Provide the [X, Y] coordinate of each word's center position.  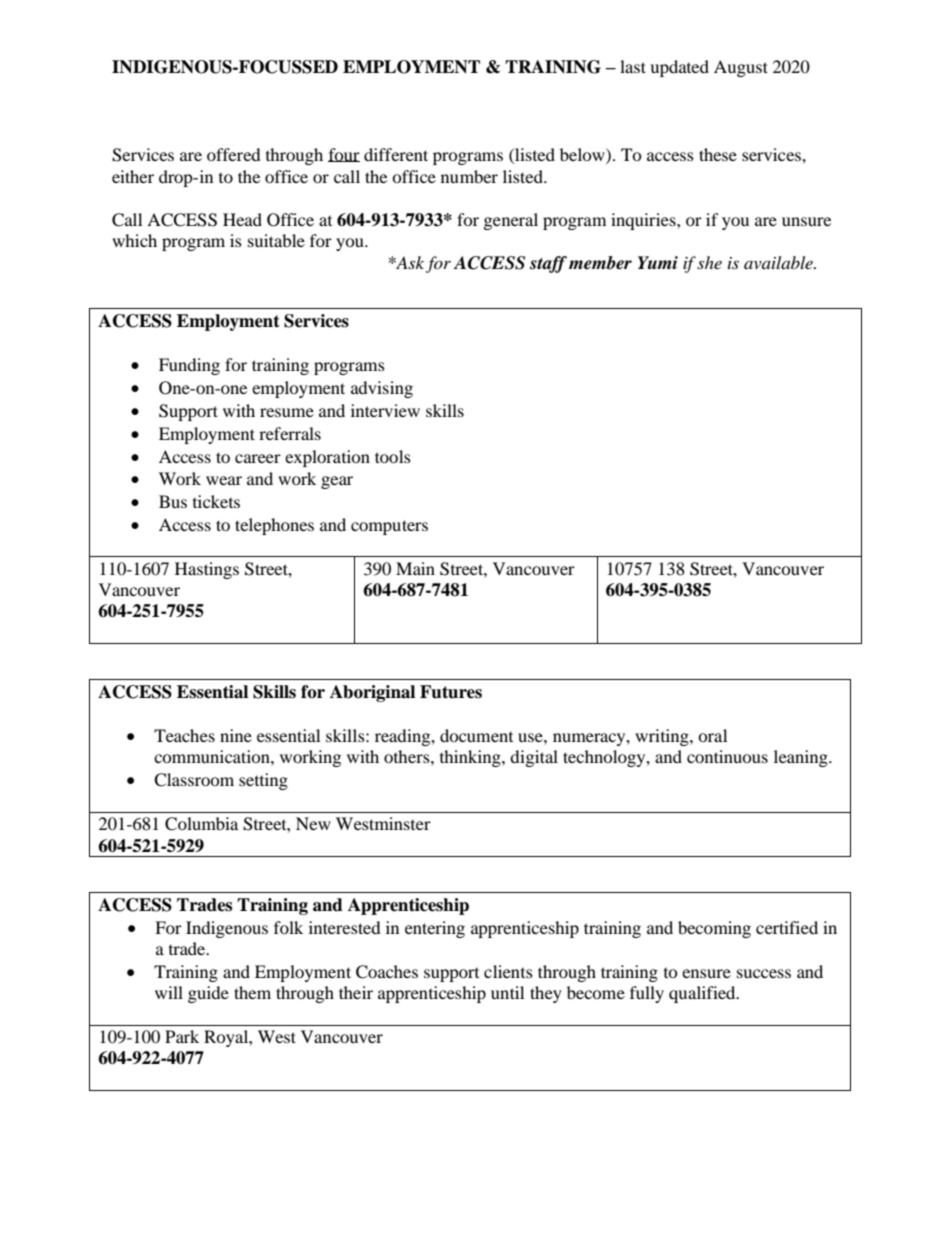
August [741, 68]
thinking [471, 758]
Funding [189, 366]
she [709, 262]
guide [208, 994]
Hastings [207, 570]
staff [548, 264]
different [396, 154]
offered [234, 154]
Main [415, 568]
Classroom [194, 780]
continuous [727, 756]
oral [712, 735]
